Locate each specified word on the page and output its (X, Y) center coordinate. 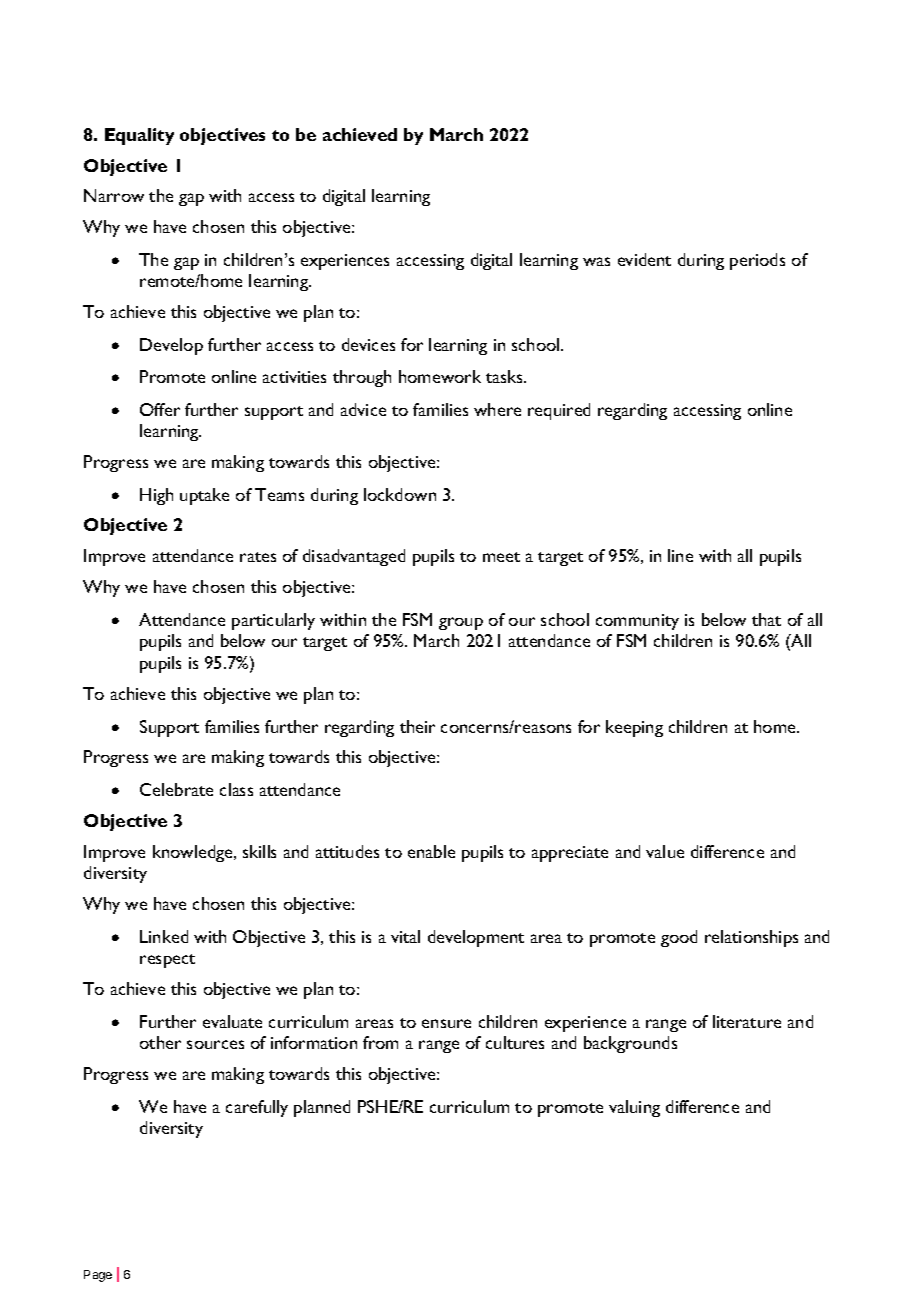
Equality (139, 136)
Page (98, 1276)
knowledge (194, 853)
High (156, 496)
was (596, 261)
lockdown (400, 494)
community (637, 622)
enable (431, 851)
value (665, 851)
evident (644, 259)
